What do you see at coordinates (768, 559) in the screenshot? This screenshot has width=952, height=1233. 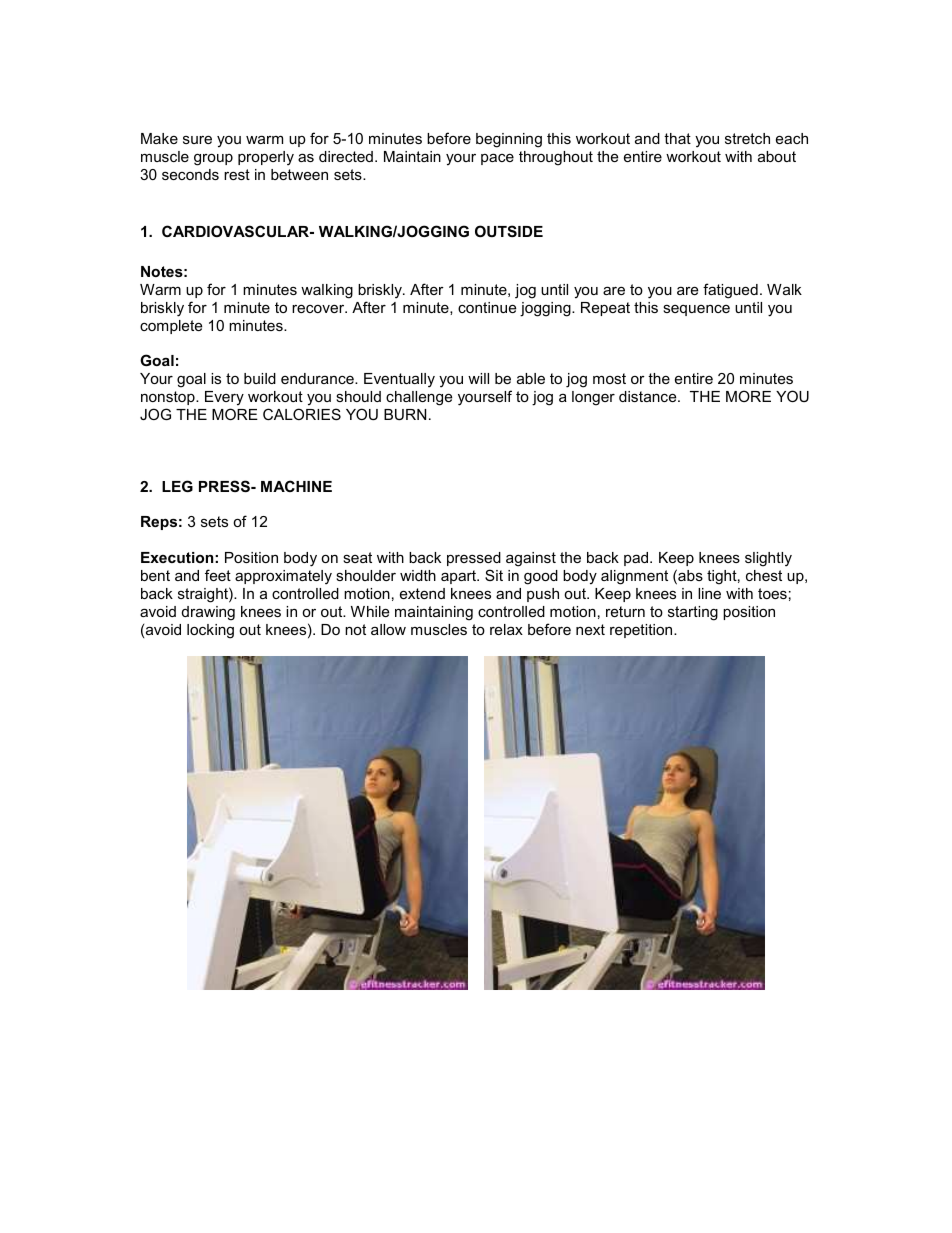 I see `slightly` at bounding box center [768, 559].
